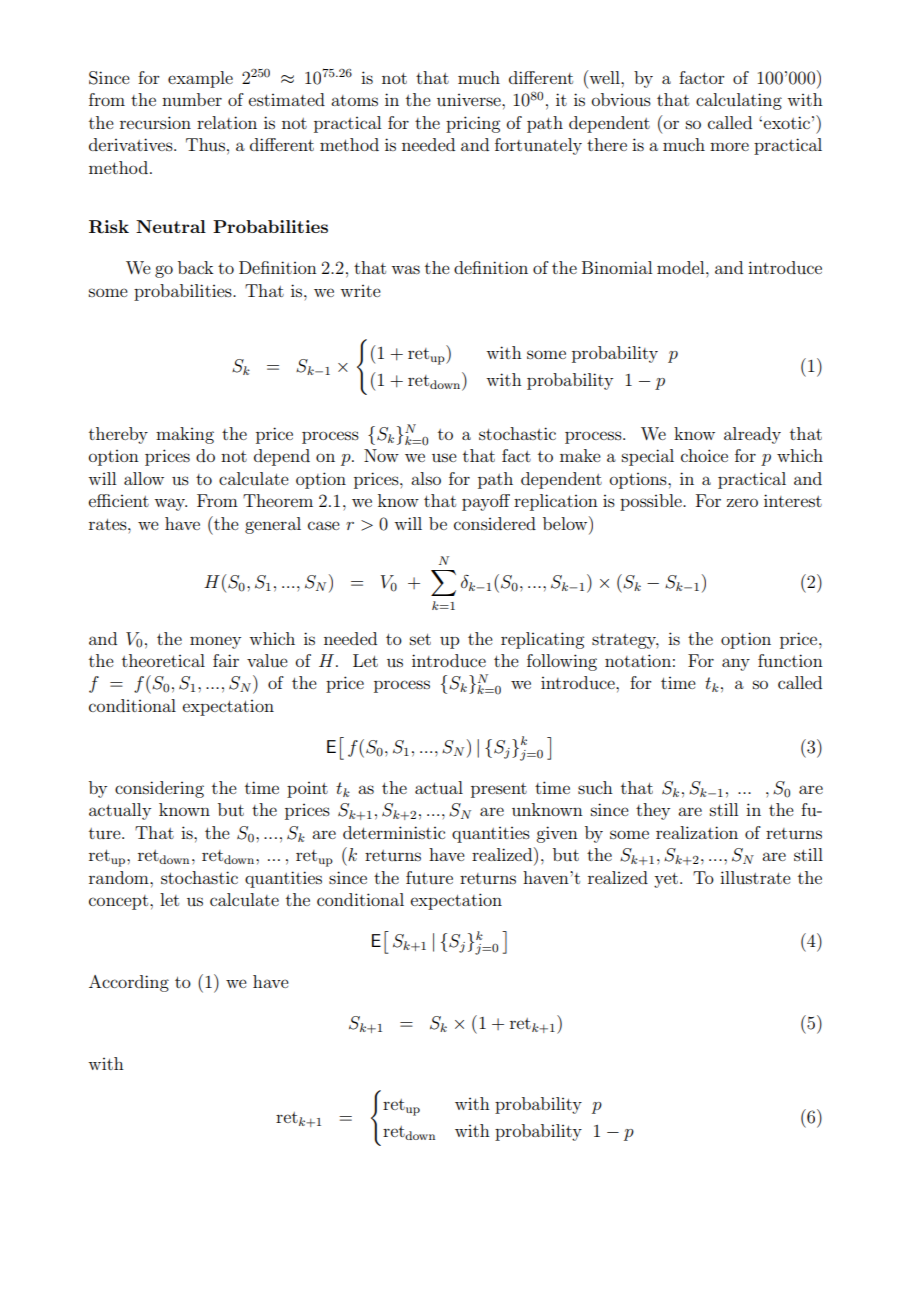 The width and height of the page is (924, 1308). What do you see at coordinates (170, 504) in the page?
I see `way` at bounding box center [170, 504].
